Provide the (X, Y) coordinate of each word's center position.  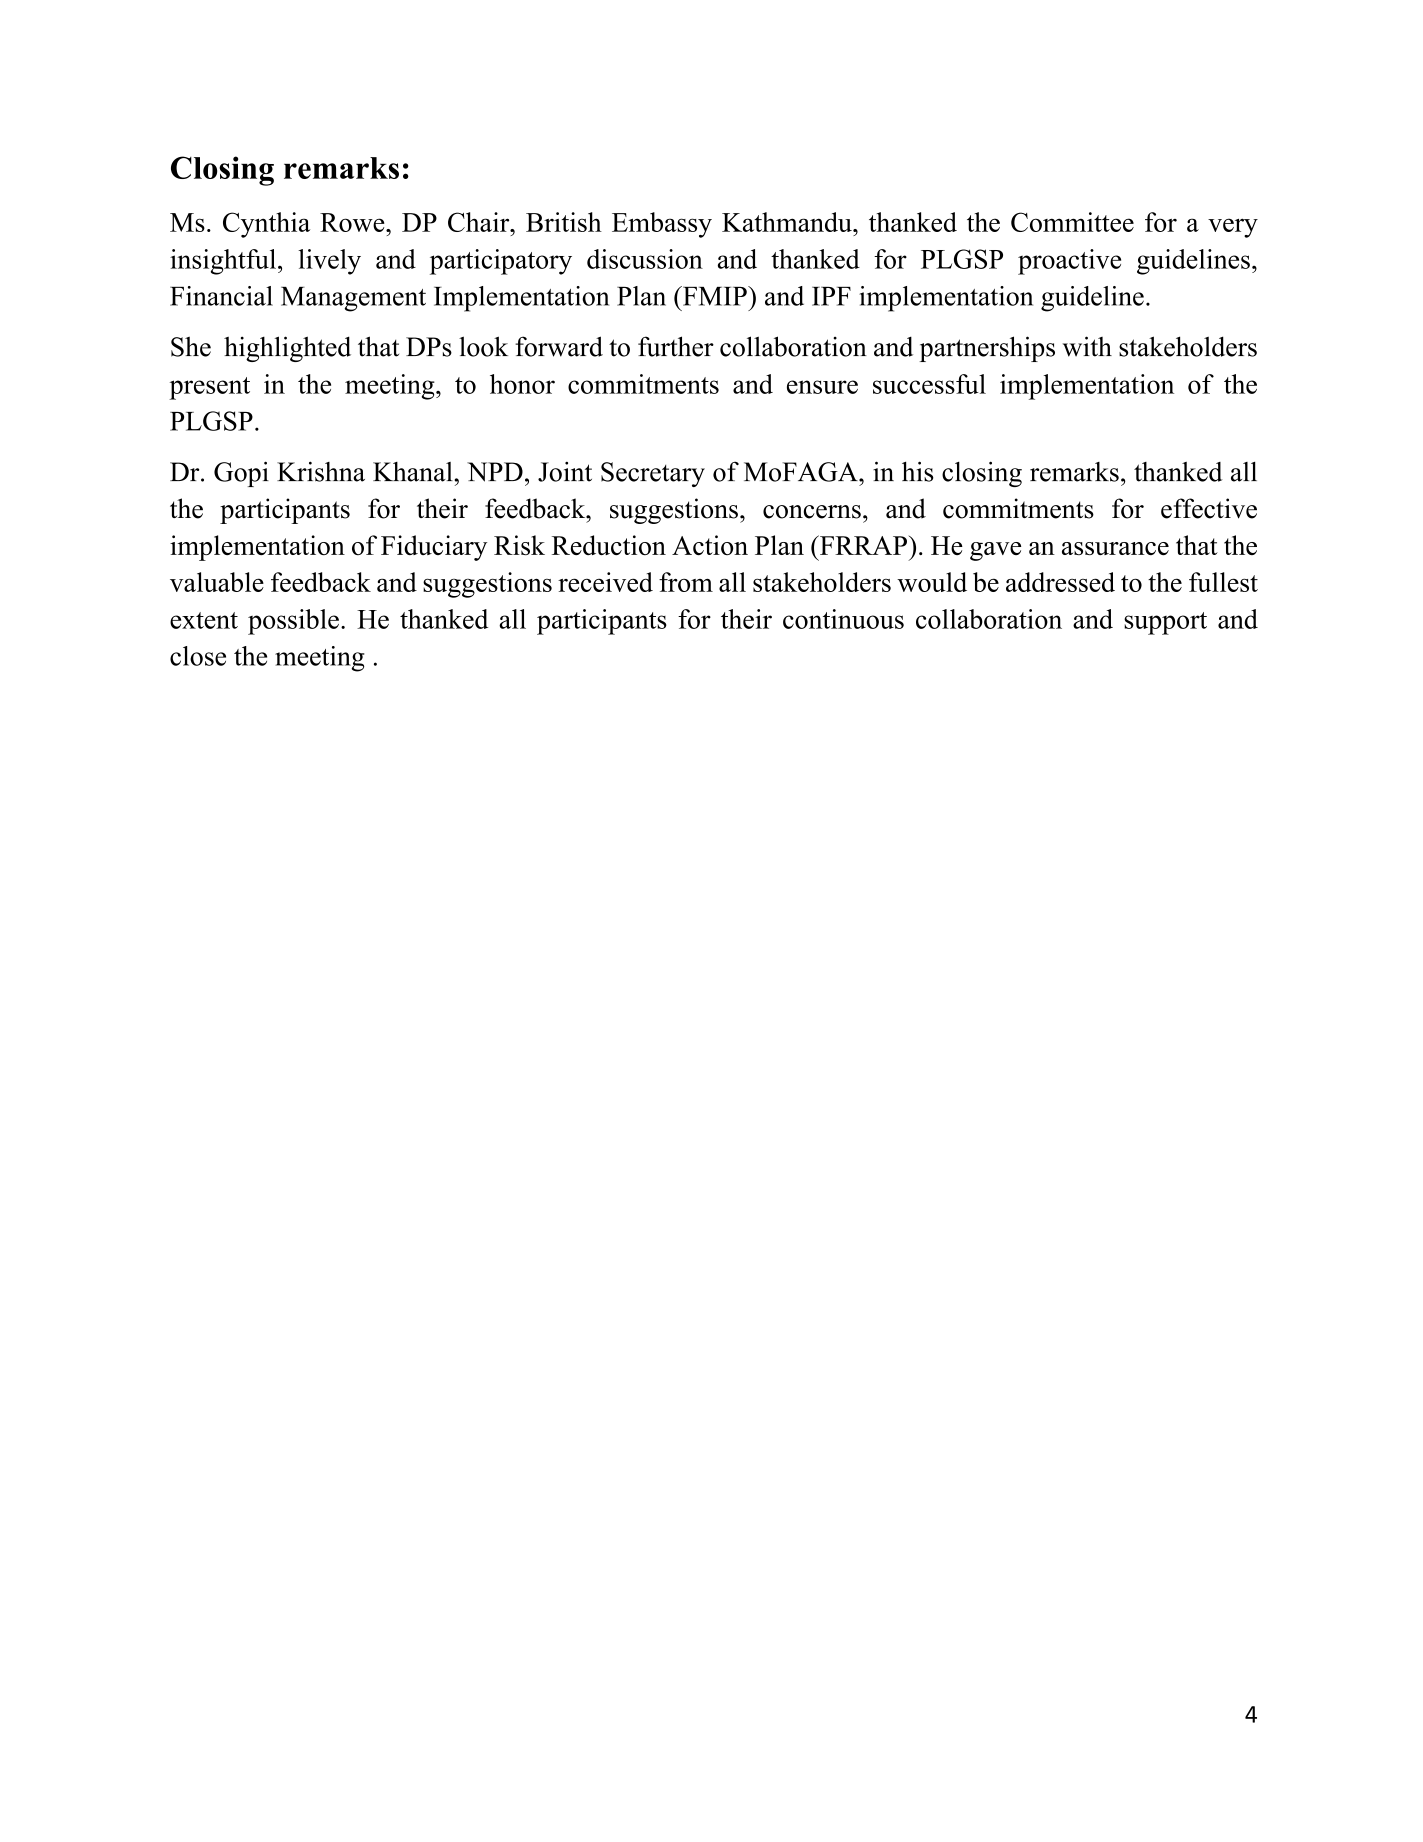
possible (293, 622)
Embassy (662, 225)
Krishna (321, 471)
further (676, 346)
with (1087, 346)
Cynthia (266, 225)
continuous (843, 619)
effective (1209, 508)
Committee (1072, 222)
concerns (812, 512)
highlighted (287, 349)
